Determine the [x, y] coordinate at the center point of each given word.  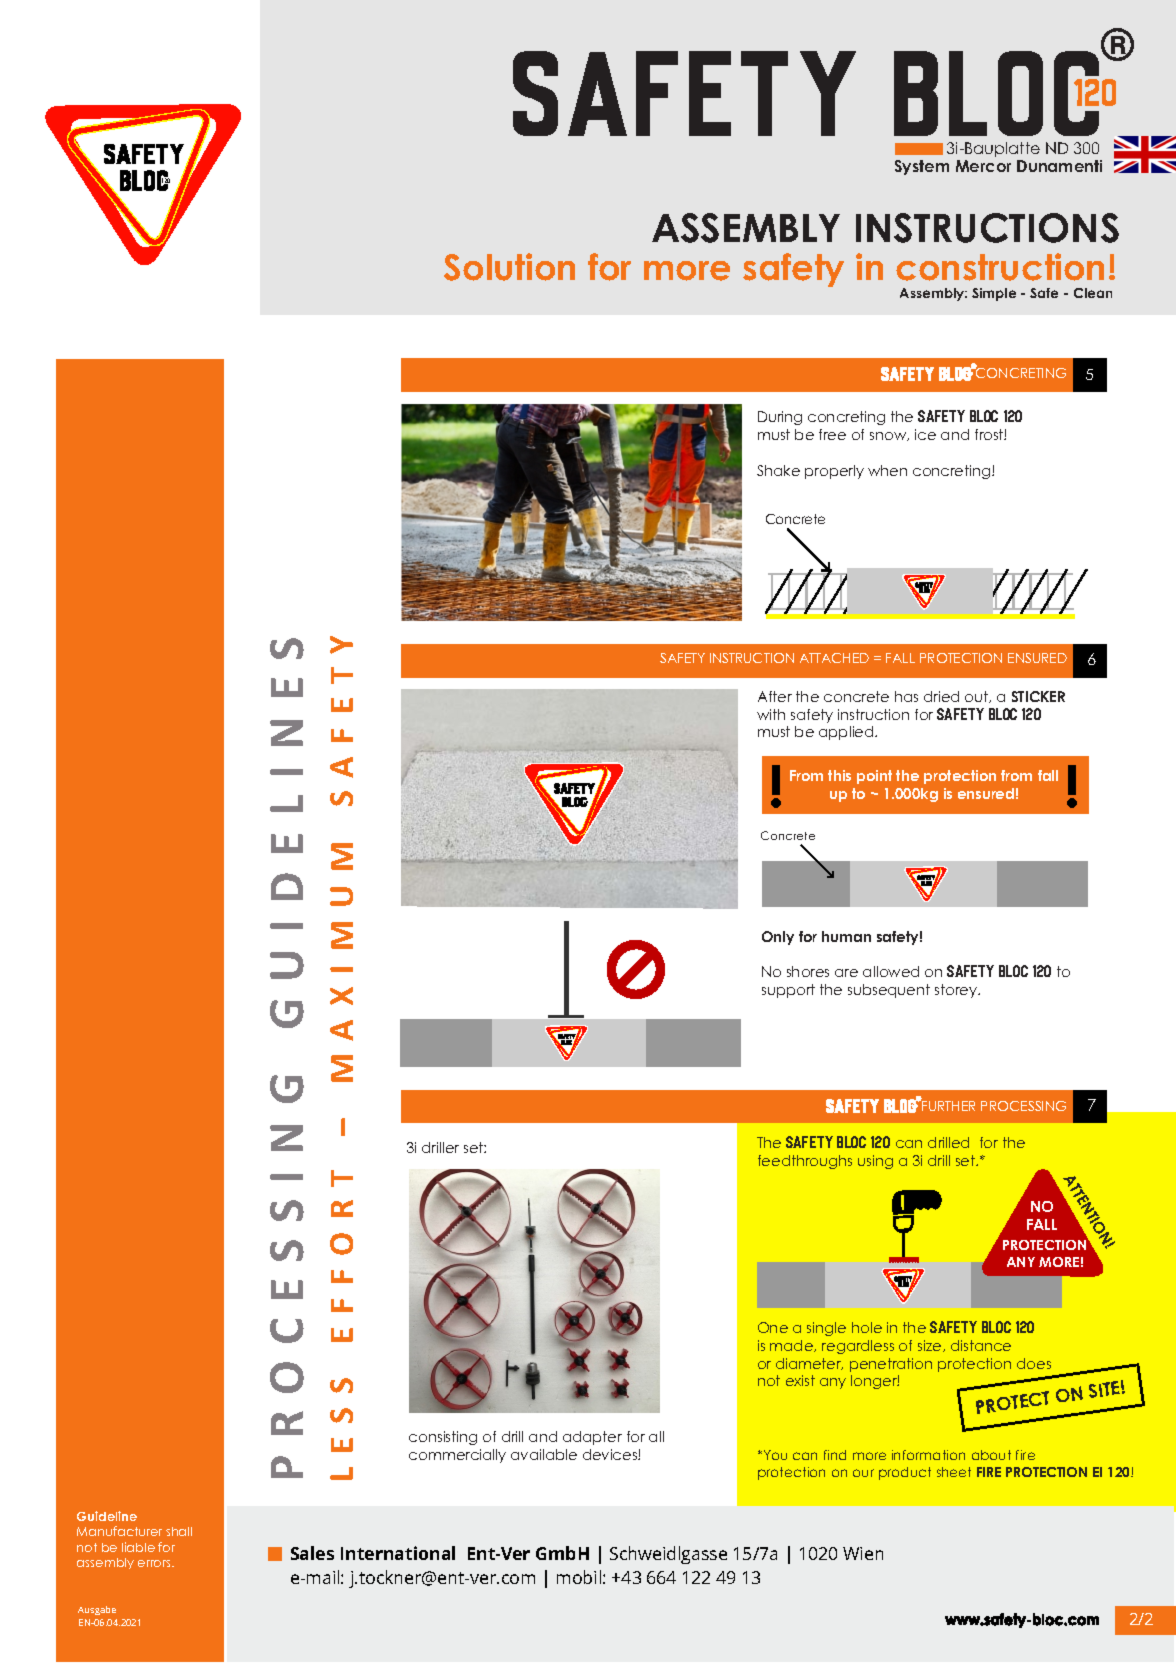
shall [179, 1531]
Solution [509, 267]
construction [1000, 267]
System [922, 167]
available [544, 1454]
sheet [954, 1472]
